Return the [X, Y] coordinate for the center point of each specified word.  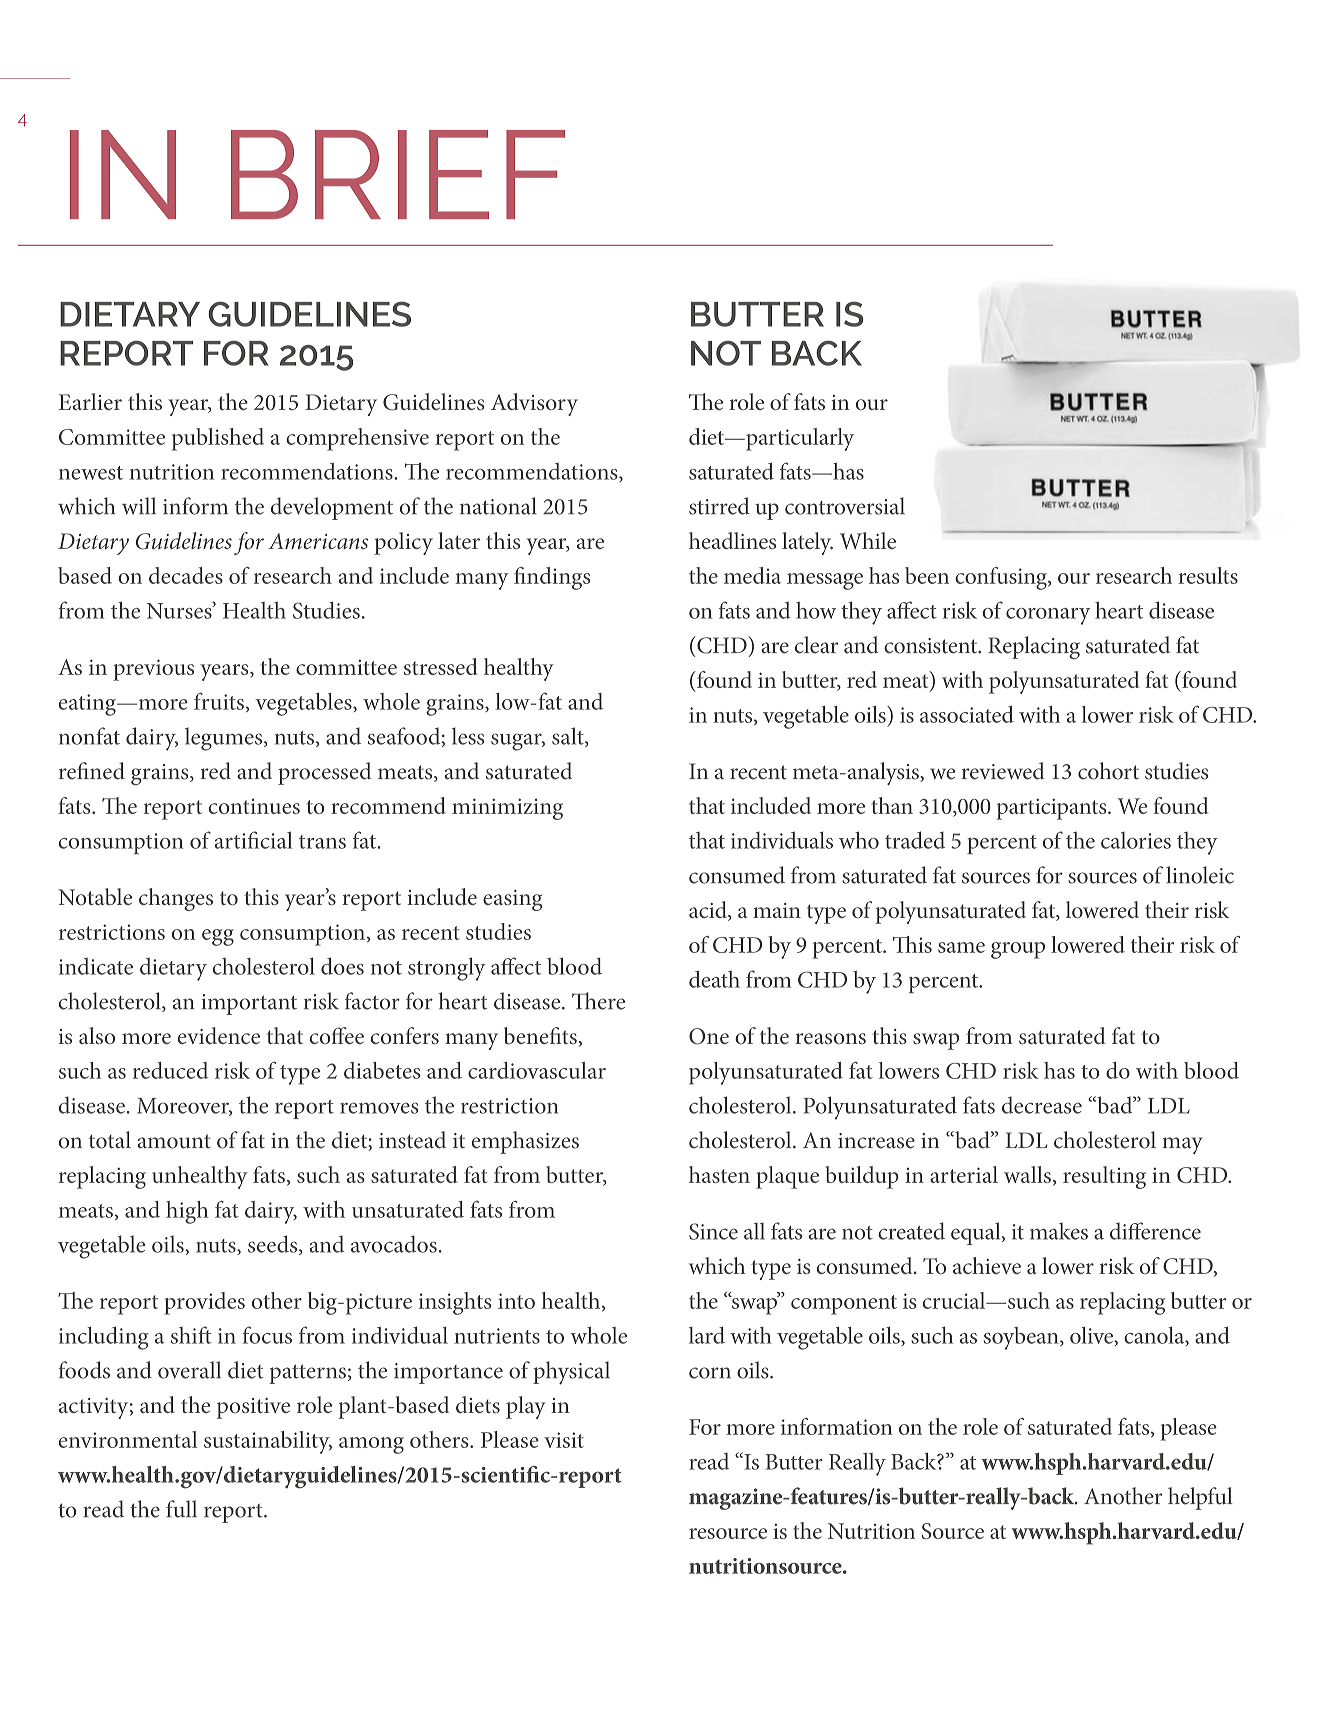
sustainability [268, 1442]
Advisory [534, 404]
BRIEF [398, 174]
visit [564, 1440]
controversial [845, 506]
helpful [1200, 1498]
